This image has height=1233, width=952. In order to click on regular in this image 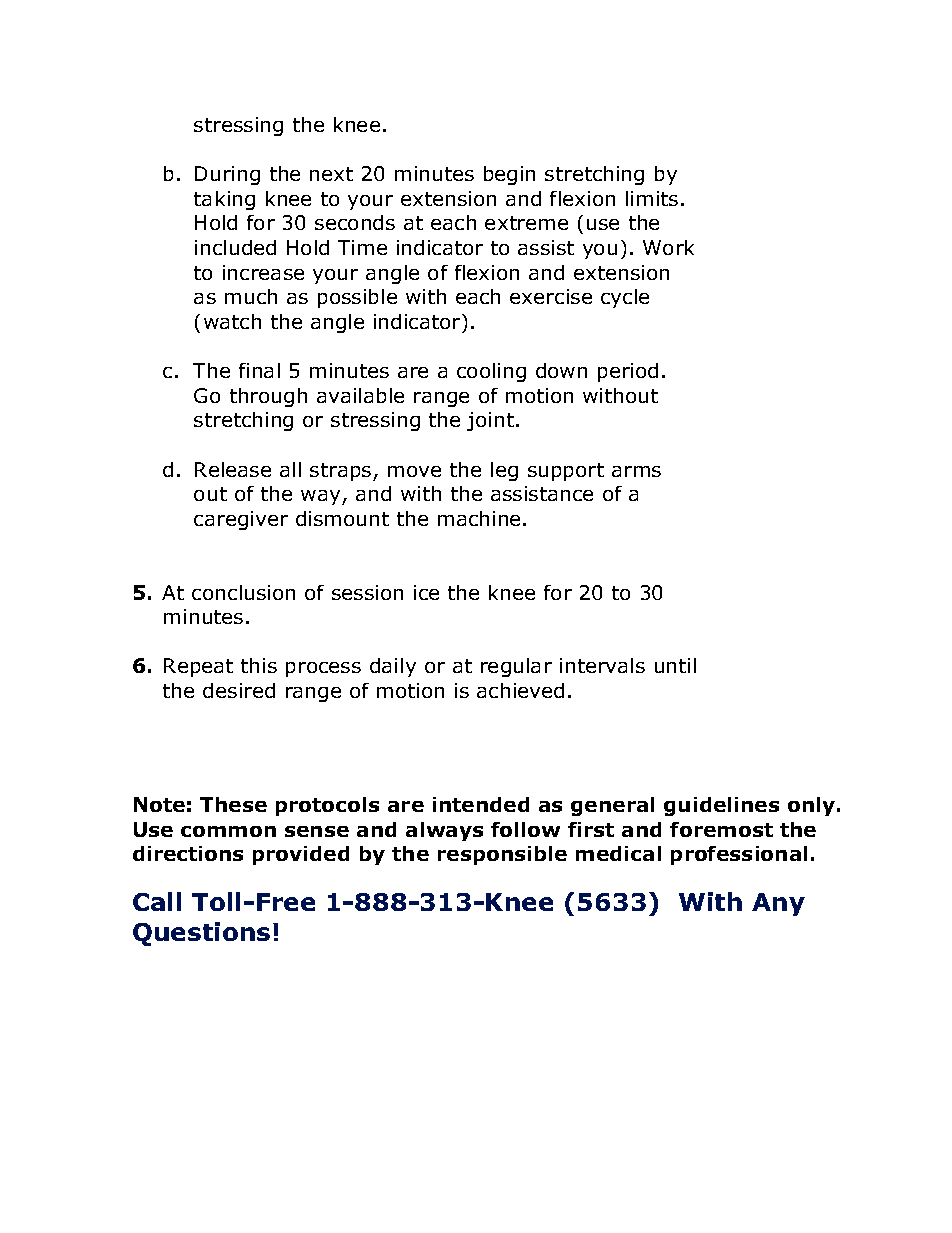, I will do `click(516, 667)`.
